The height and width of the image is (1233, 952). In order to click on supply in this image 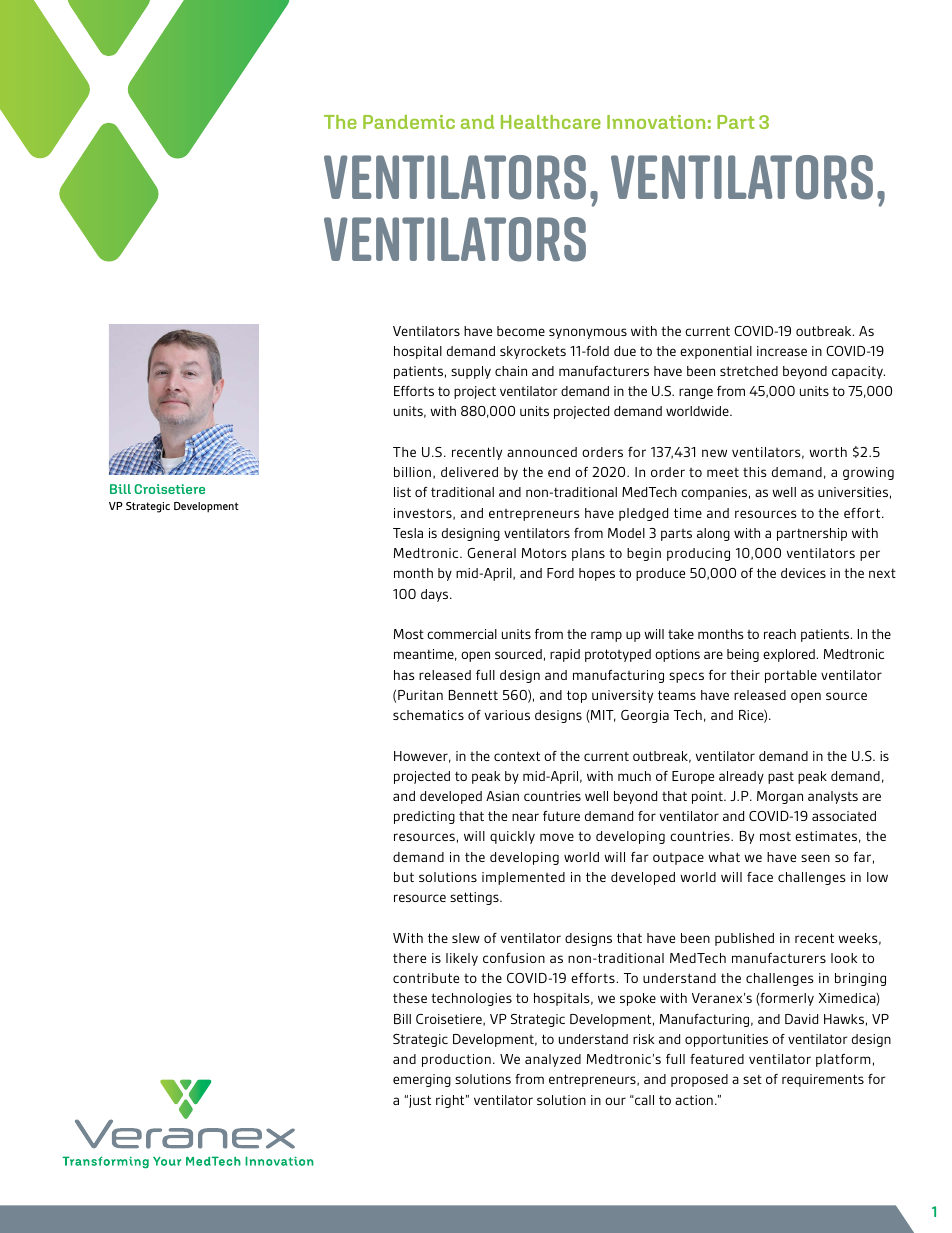, I will do `click(471, 372)`.
